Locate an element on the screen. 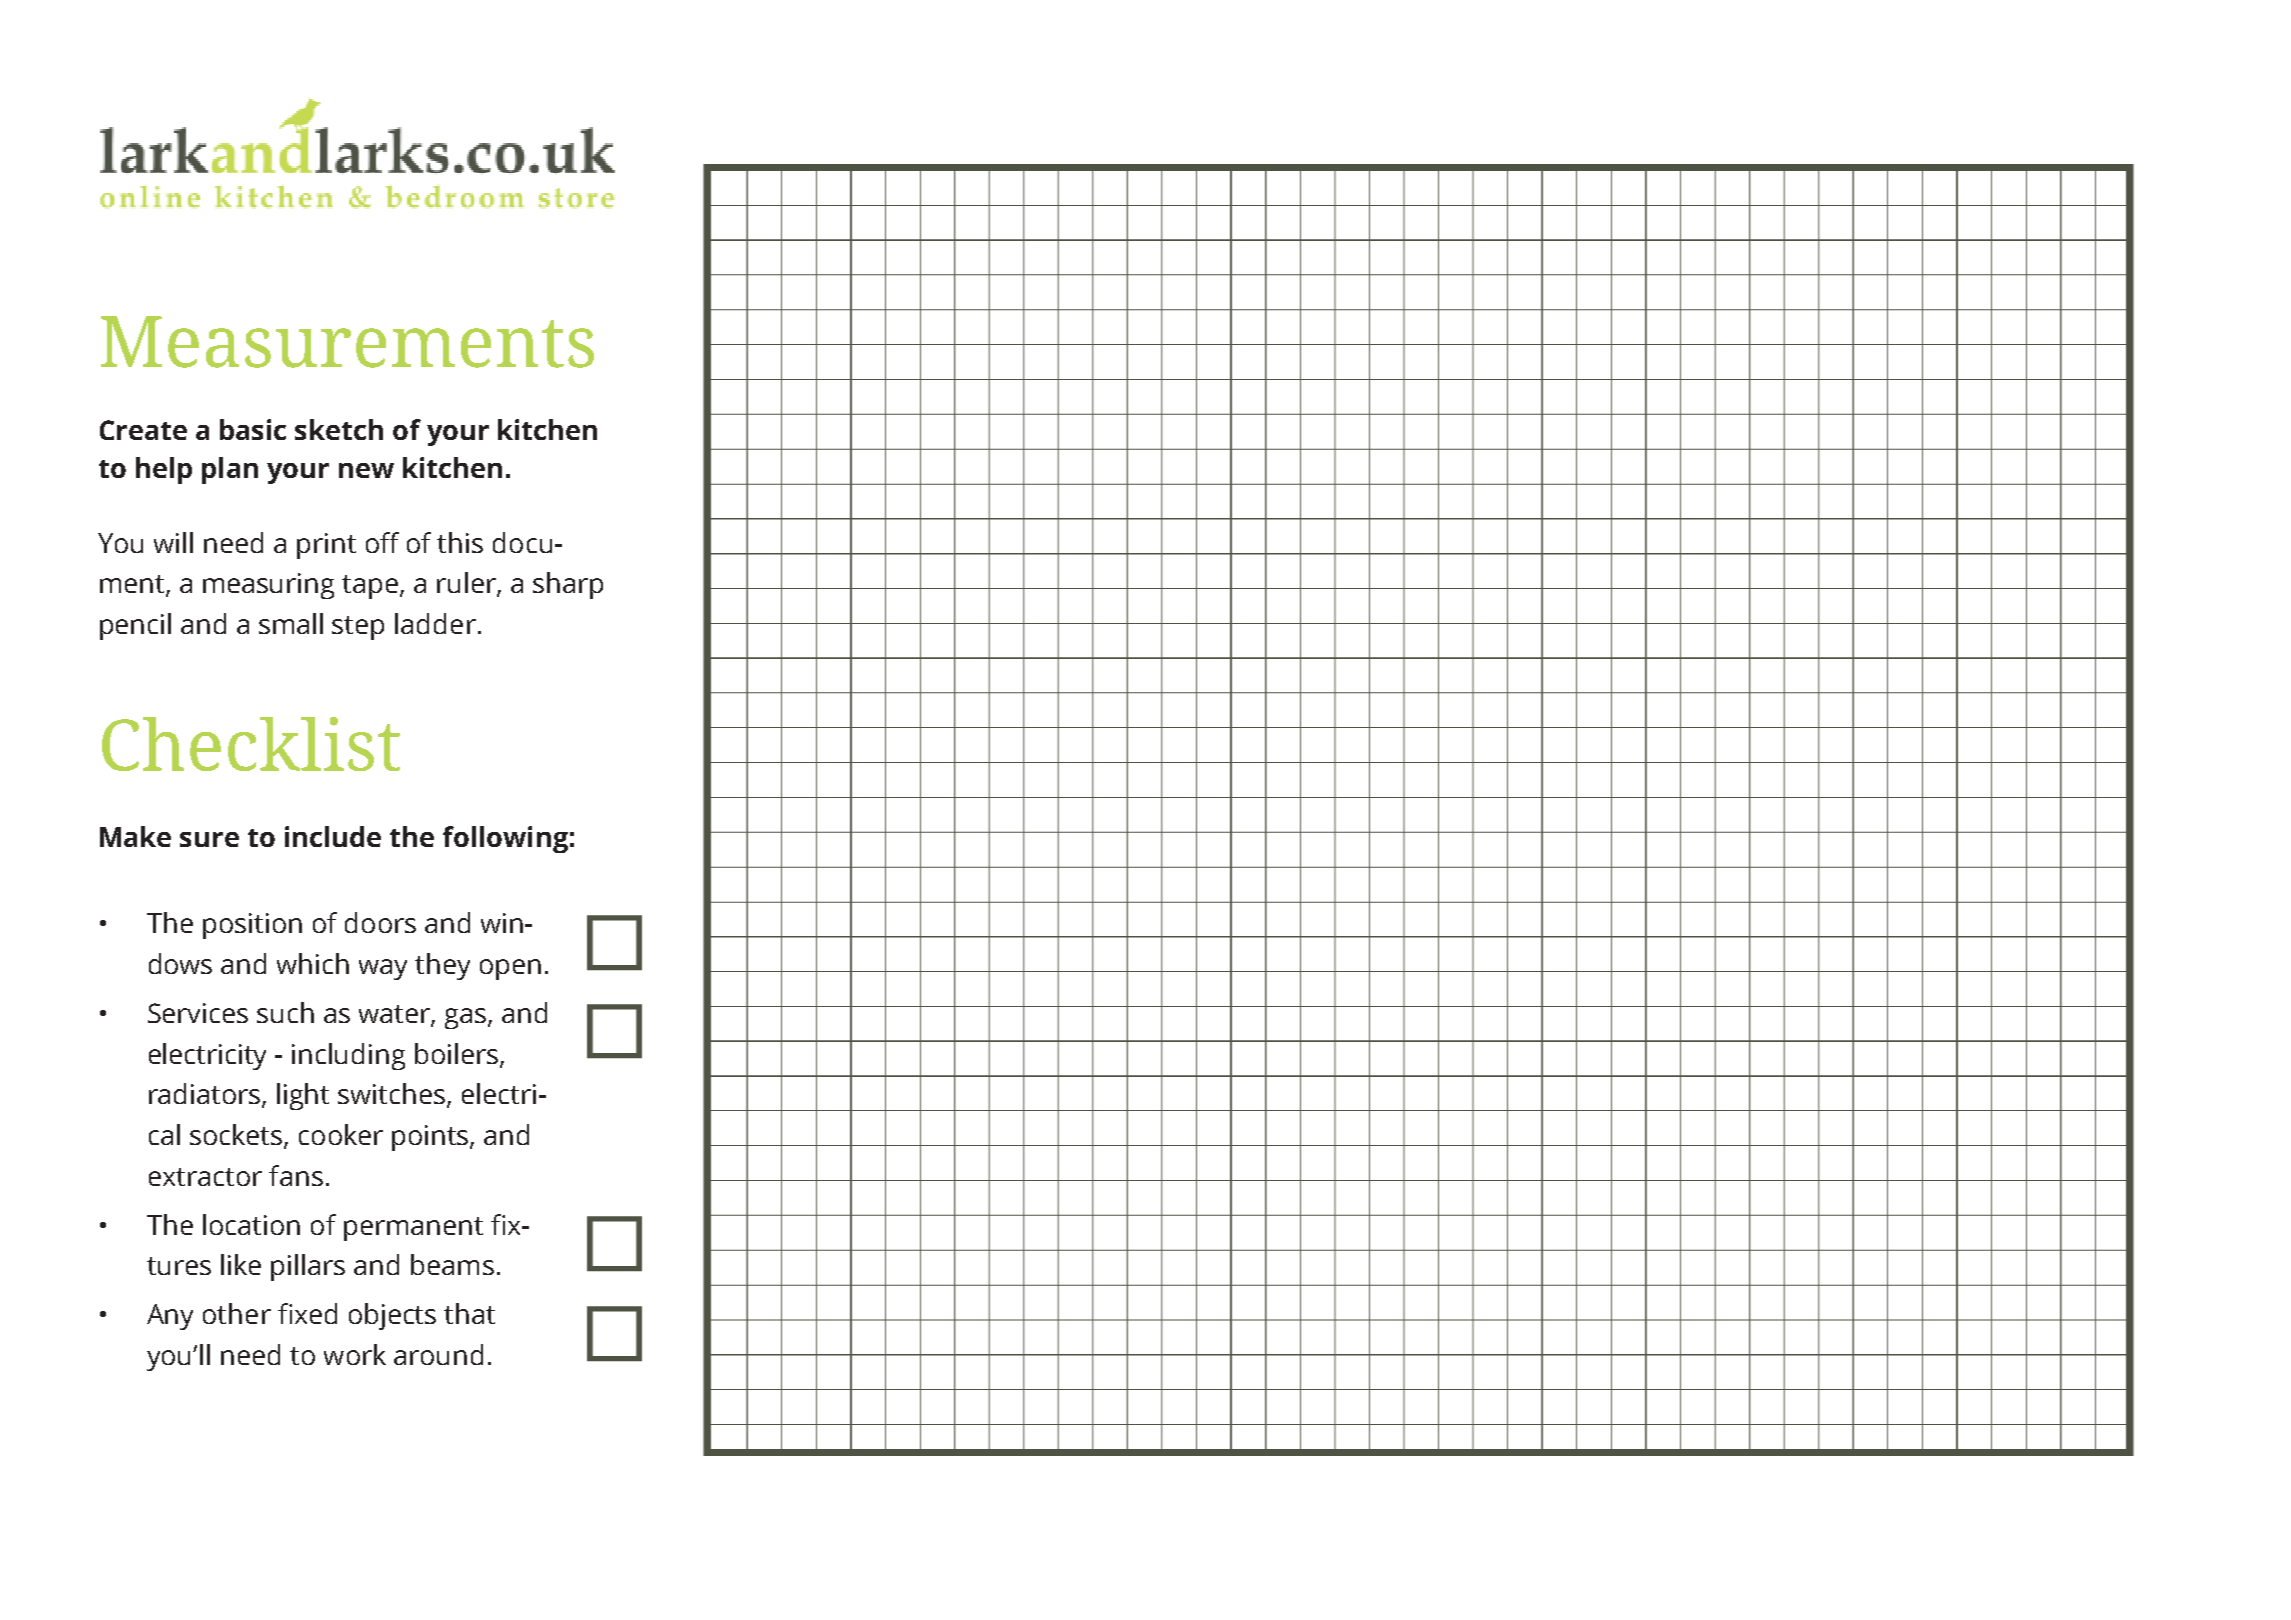 This screenshot has width=2291, height=1620. following is located at coordinates (505, 839).
